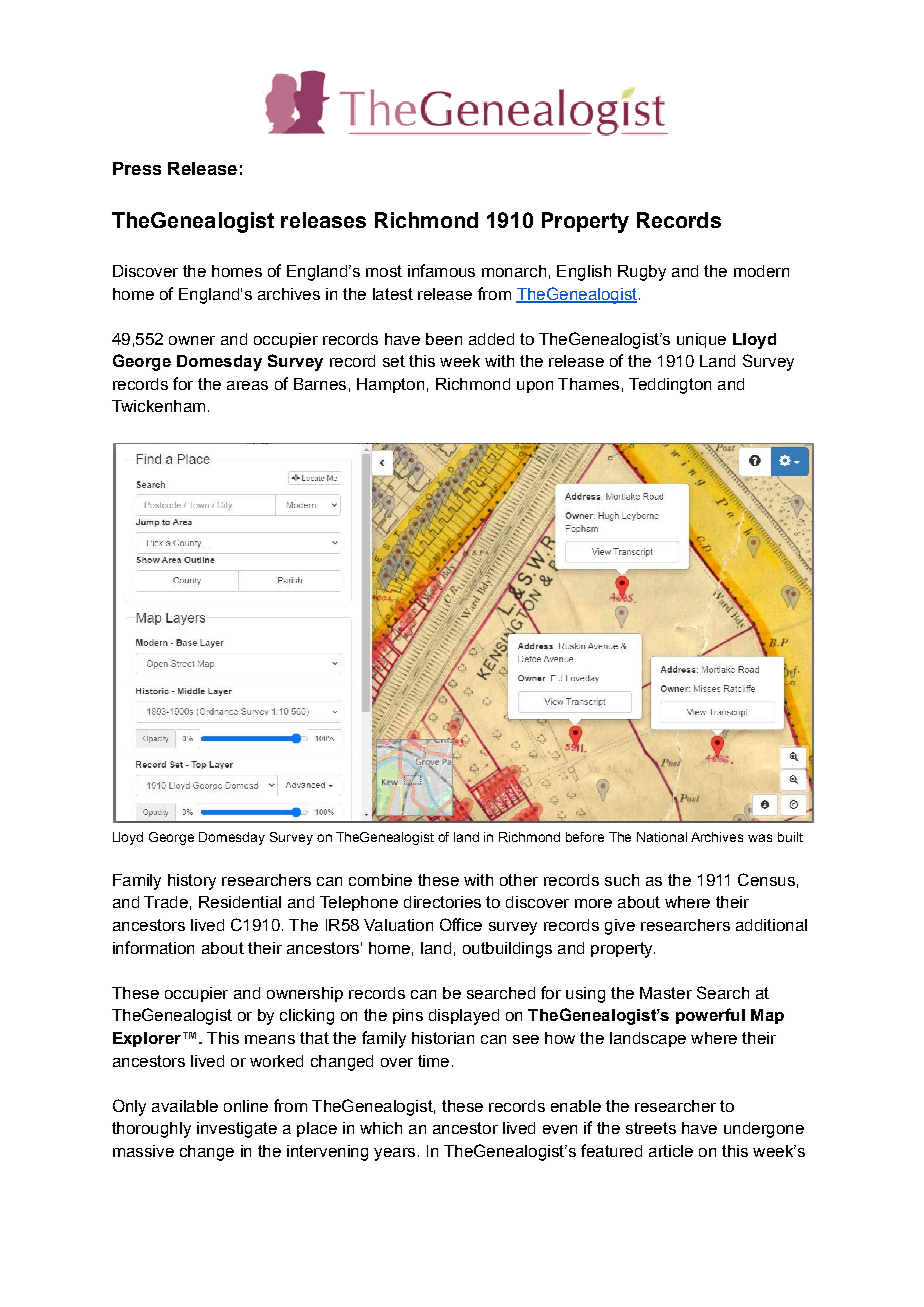 This screenshot has width=924, height=1307. What do you see at coordinates (237, 1130) in the screenshot?
I see `investigate` at bounding box center [237, 1130].
